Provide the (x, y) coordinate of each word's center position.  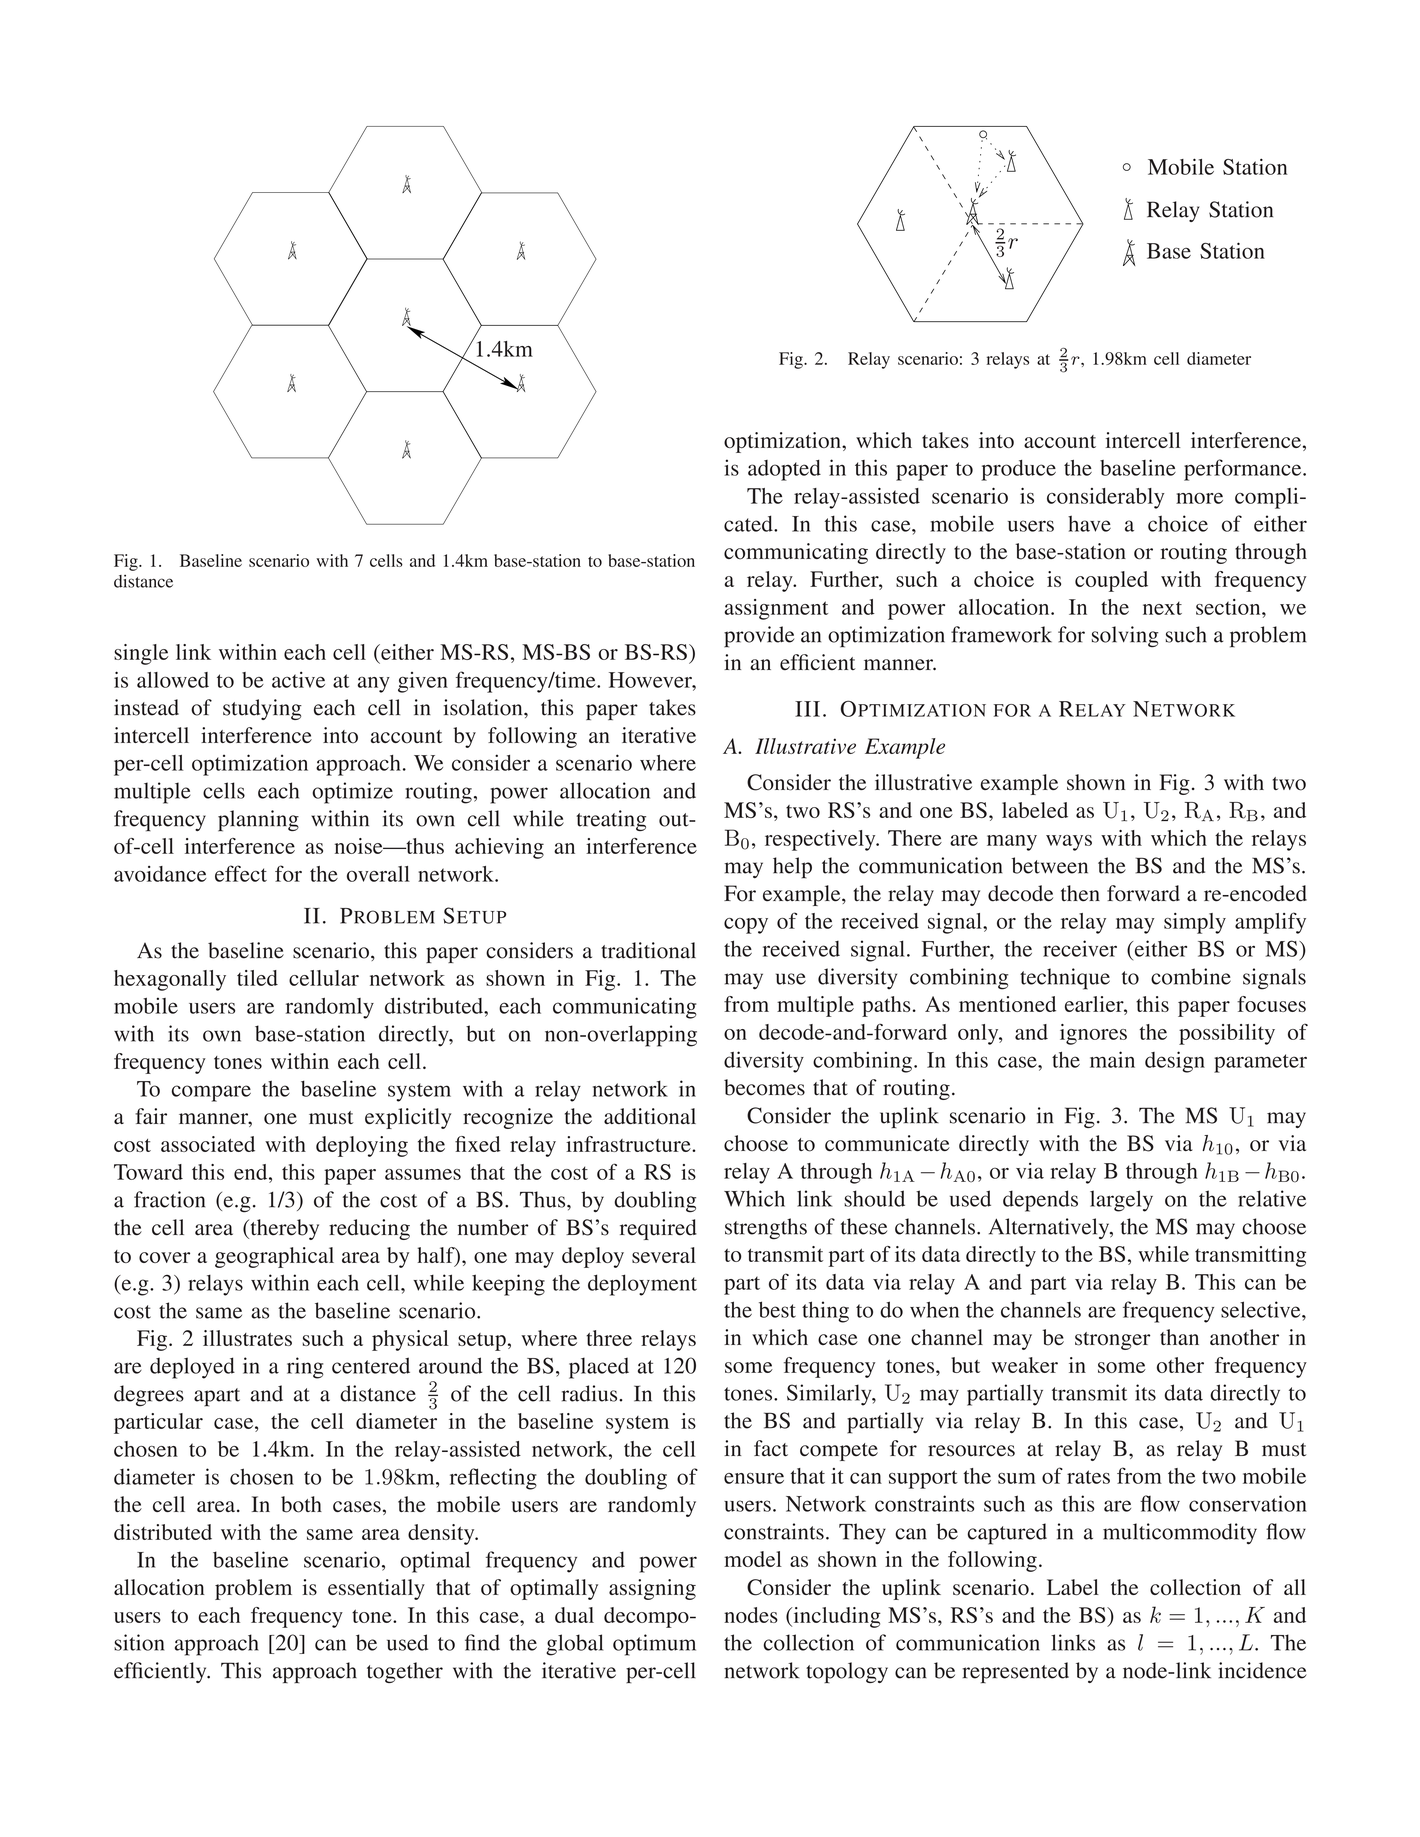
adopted (784, 470)
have (1089, 523)
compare (211, 1093)
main (1112, 1059)
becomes (764, 1087)
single (141, 654)
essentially (376, 1589)
